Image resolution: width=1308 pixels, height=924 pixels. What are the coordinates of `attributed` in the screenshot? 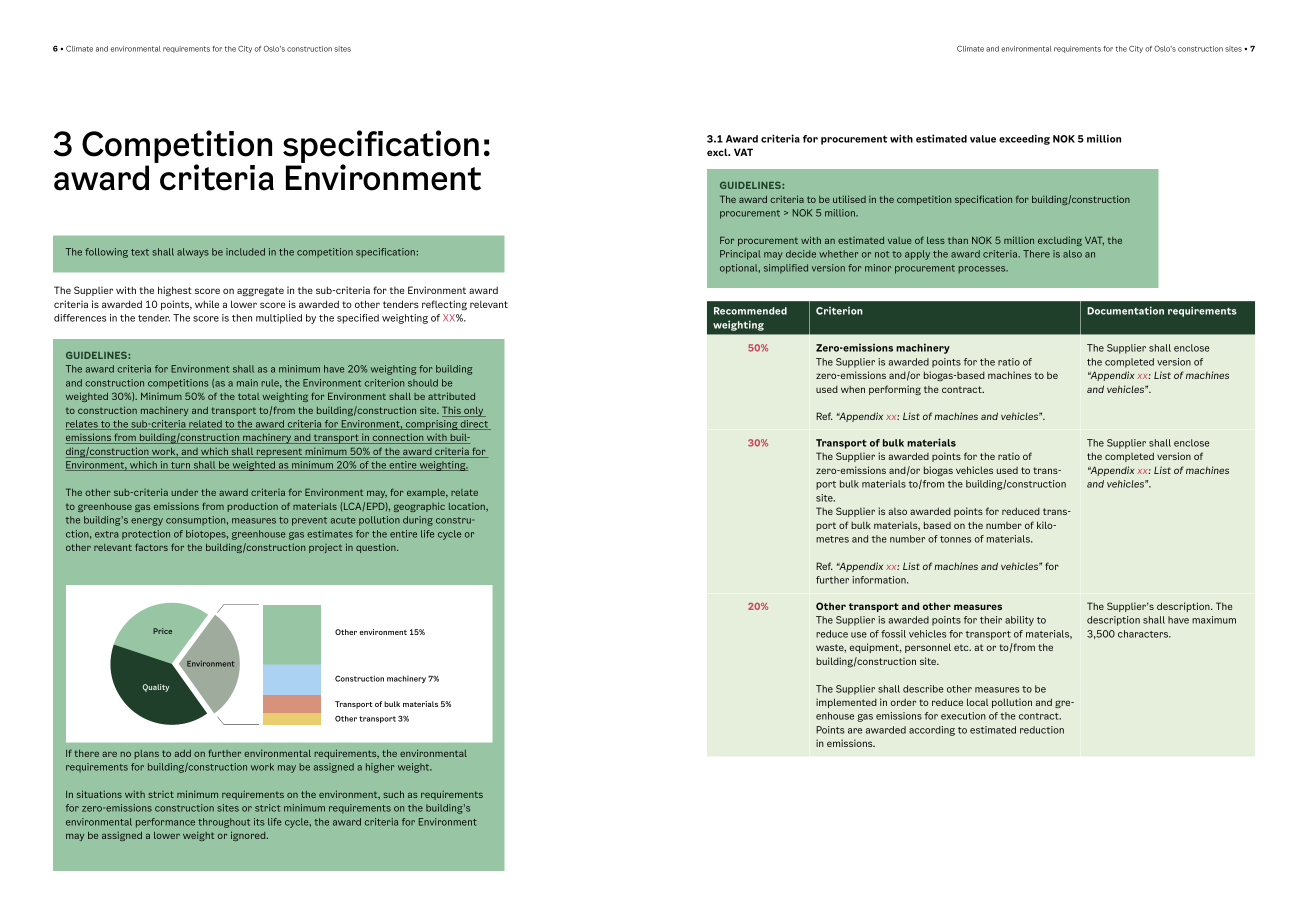 It's located at (451, 396).
